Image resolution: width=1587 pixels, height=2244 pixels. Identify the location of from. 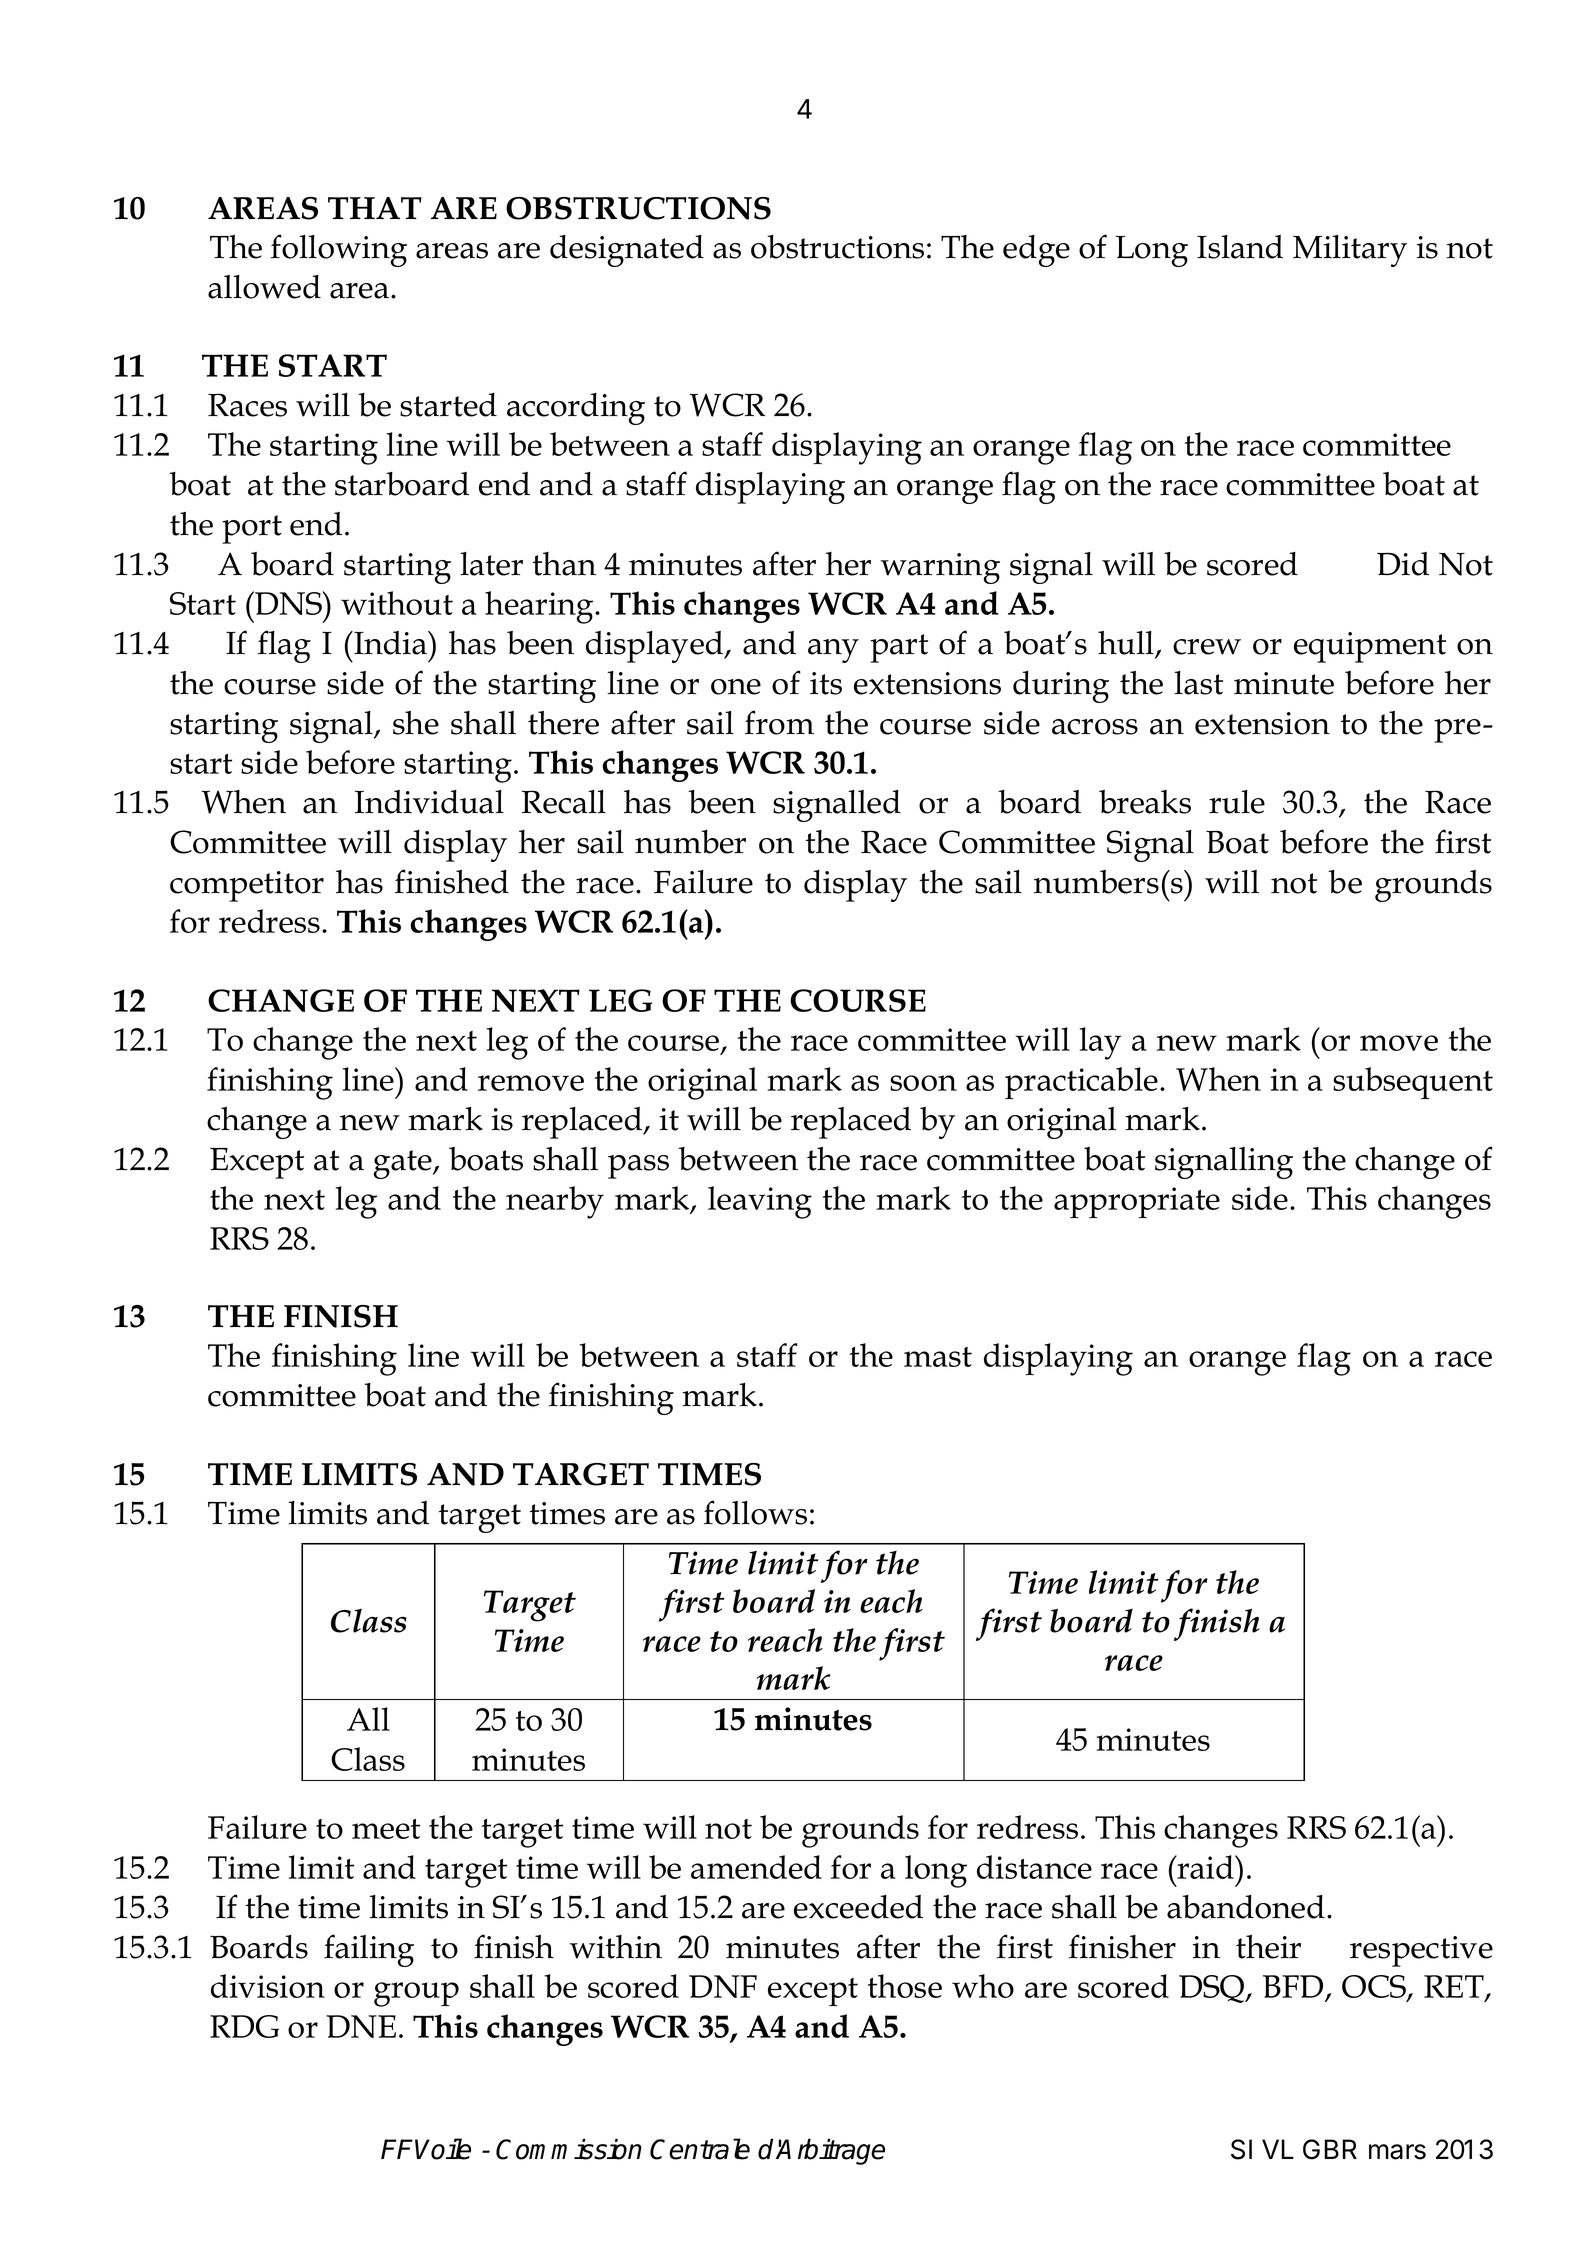
(779, 722).
